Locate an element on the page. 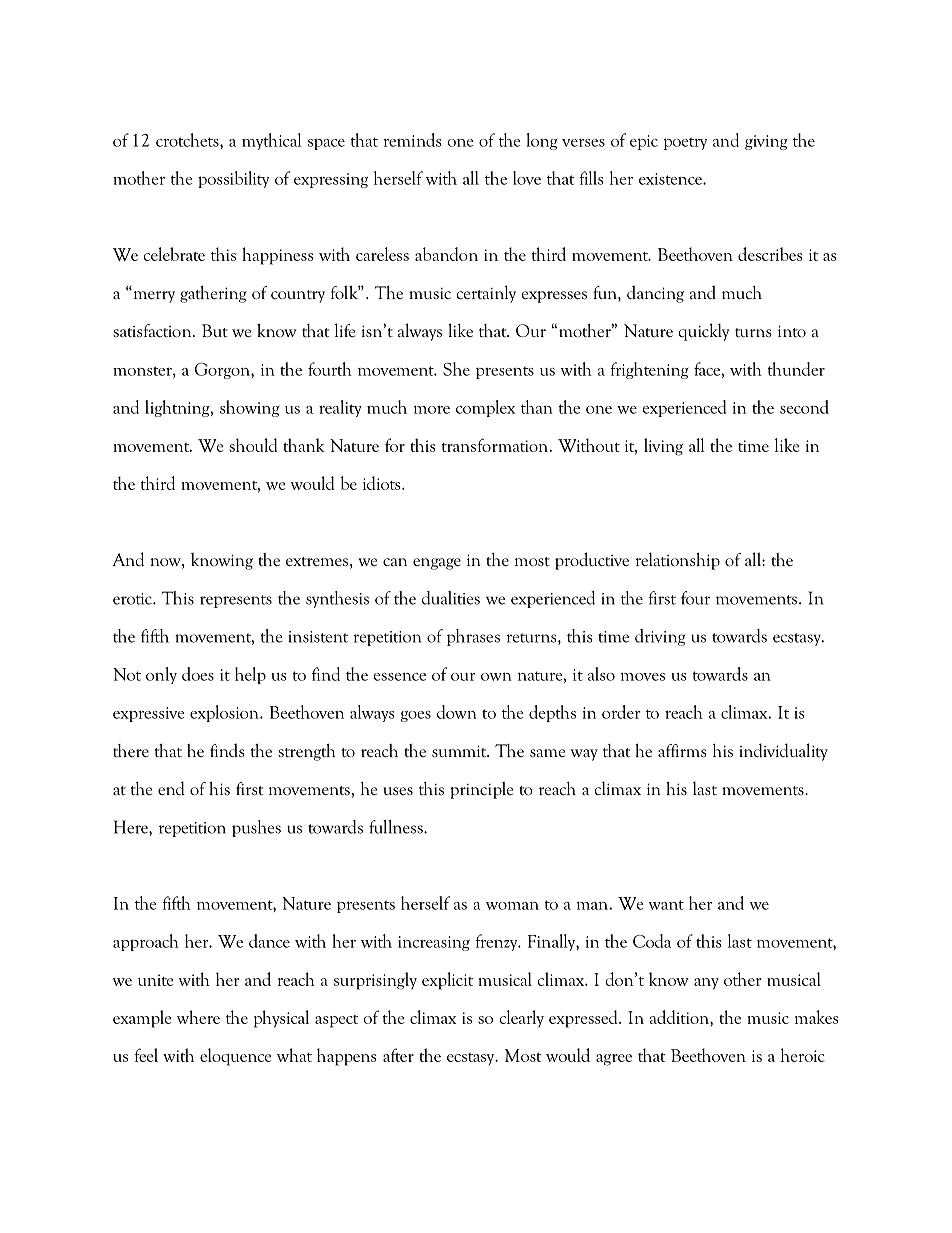  explosion is located at coordinates (225, 713).
